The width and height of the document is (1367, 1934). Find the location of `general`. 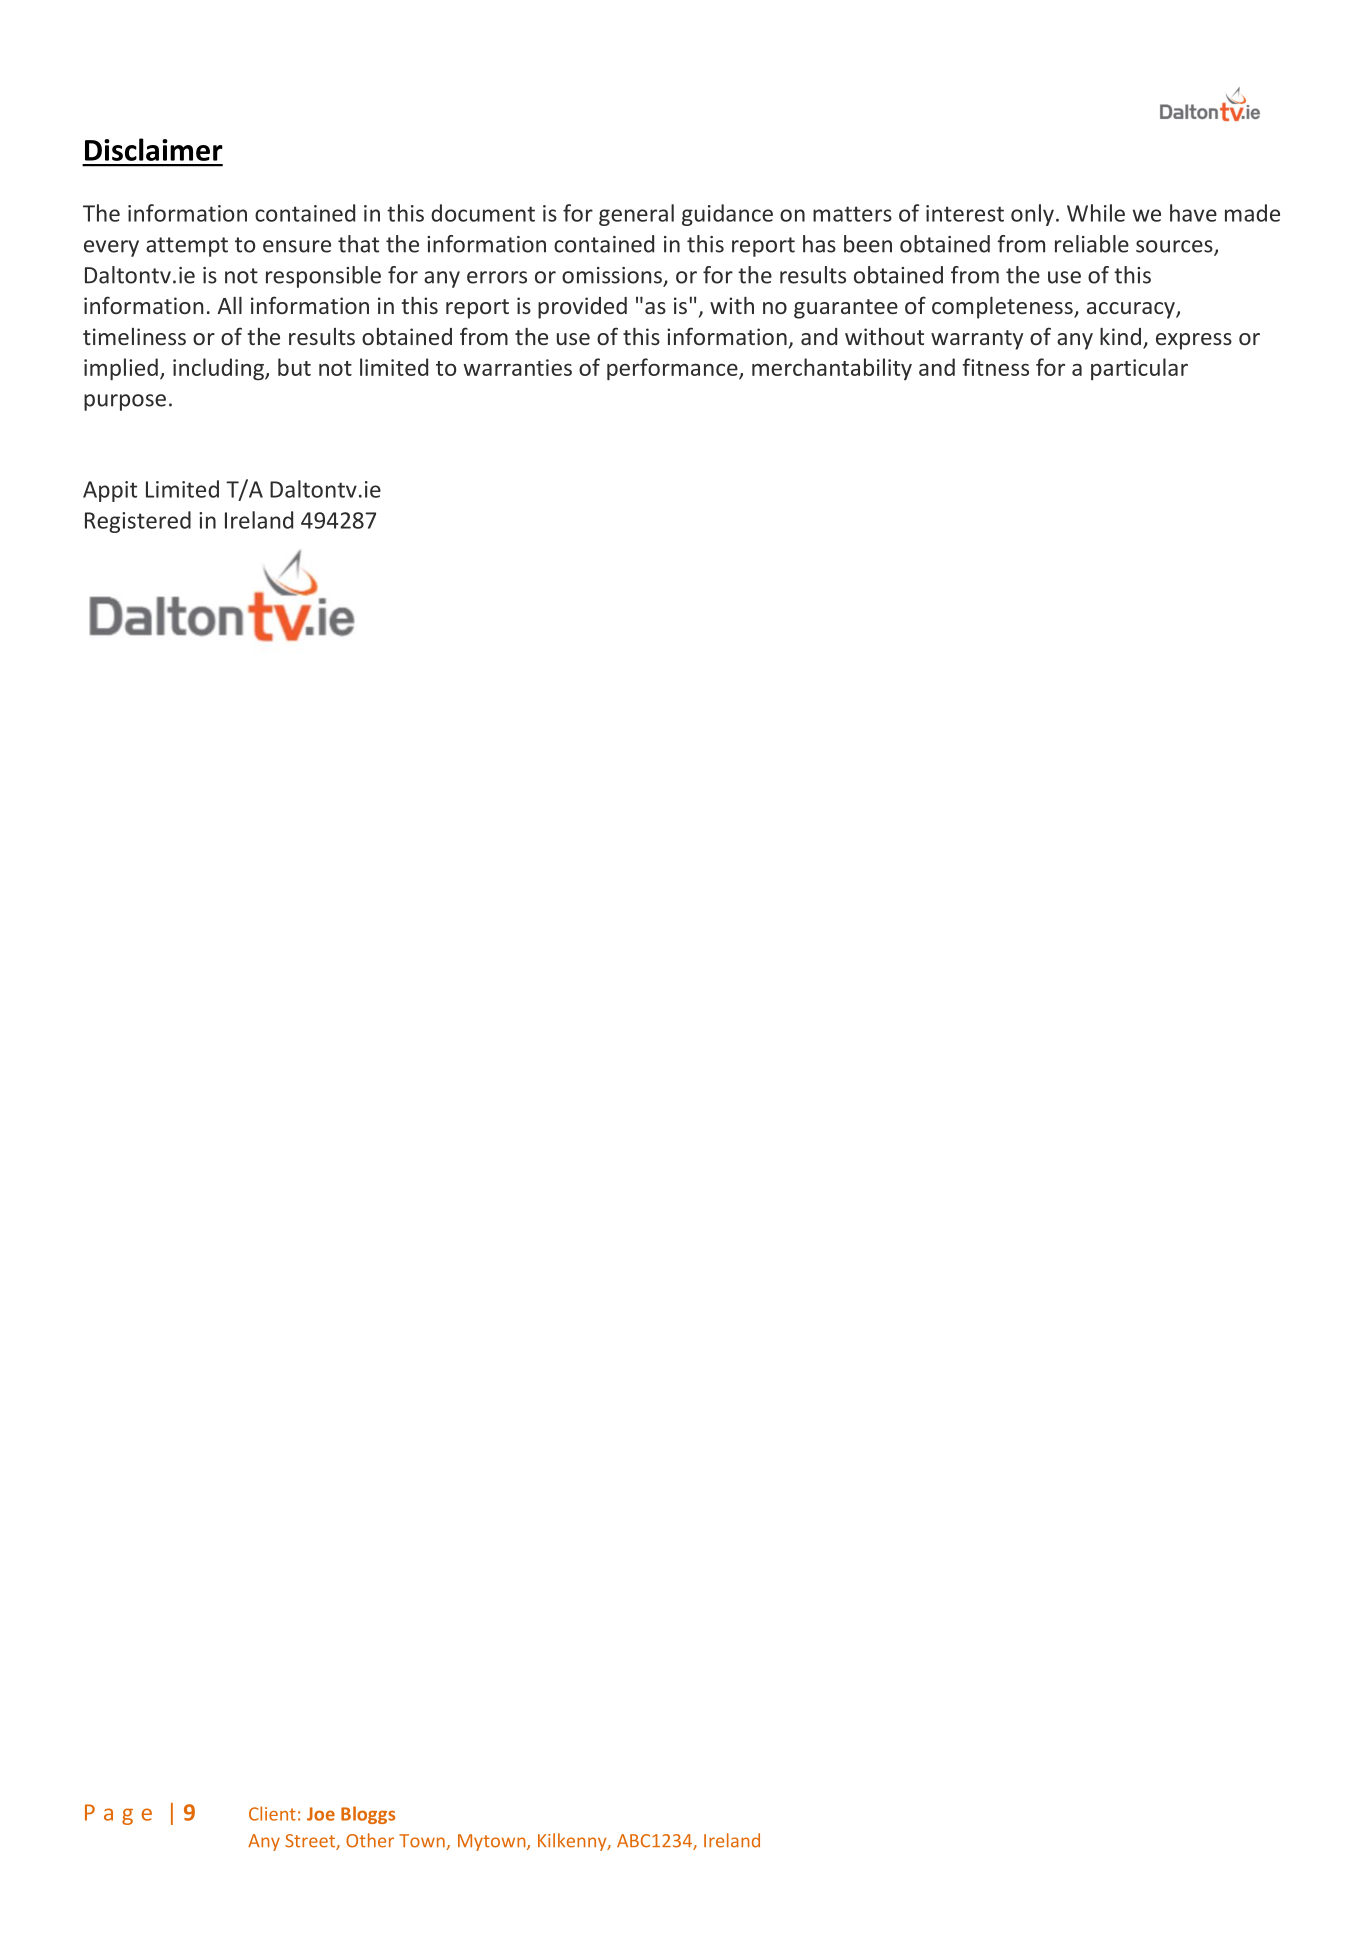

general is located at coordinates (636, 215).
